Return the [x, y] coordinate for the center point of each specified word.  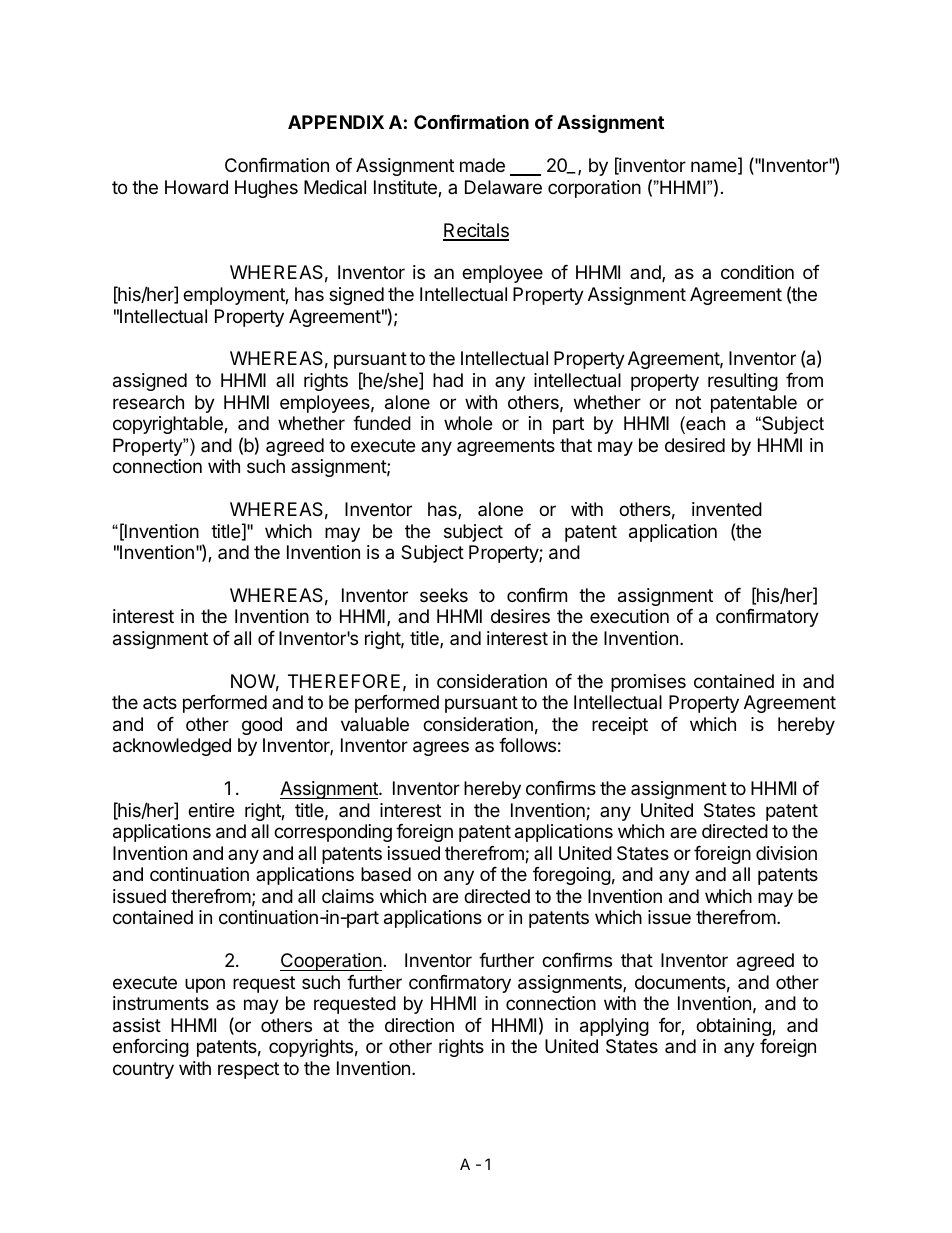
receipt [620, 726]
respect [248, 1070]
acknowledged [172, 747]
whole [468, 423]
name [715, 168]
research [148, 402]
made [482, 165]
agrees [441, 748]
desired [695, 445]
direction [419, 1025]
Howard [196, 187]
